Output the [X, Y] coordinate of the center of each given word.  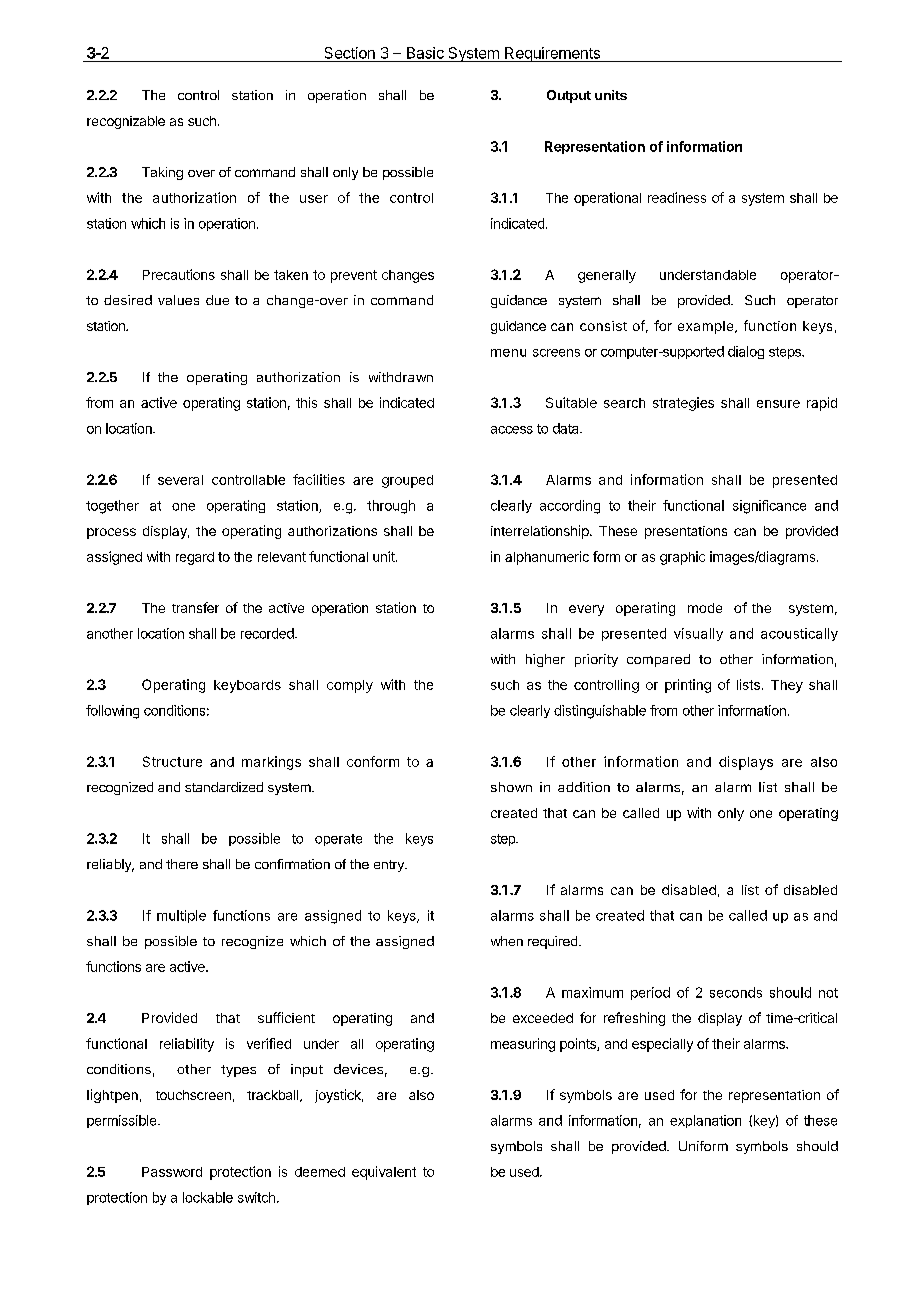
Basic [425, 53]
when [507, 941]
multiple [181, 916]
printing [688, 686]
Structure [172, 761]
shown [511, 787]
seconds [736, 992]
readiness [677, 197]
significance [769, 507]
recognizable [126, 122]
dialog [746, 352]
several [180, 480]
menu [508, 353]
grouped [407, 481]
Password [172, 1172]
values [178, 300]
